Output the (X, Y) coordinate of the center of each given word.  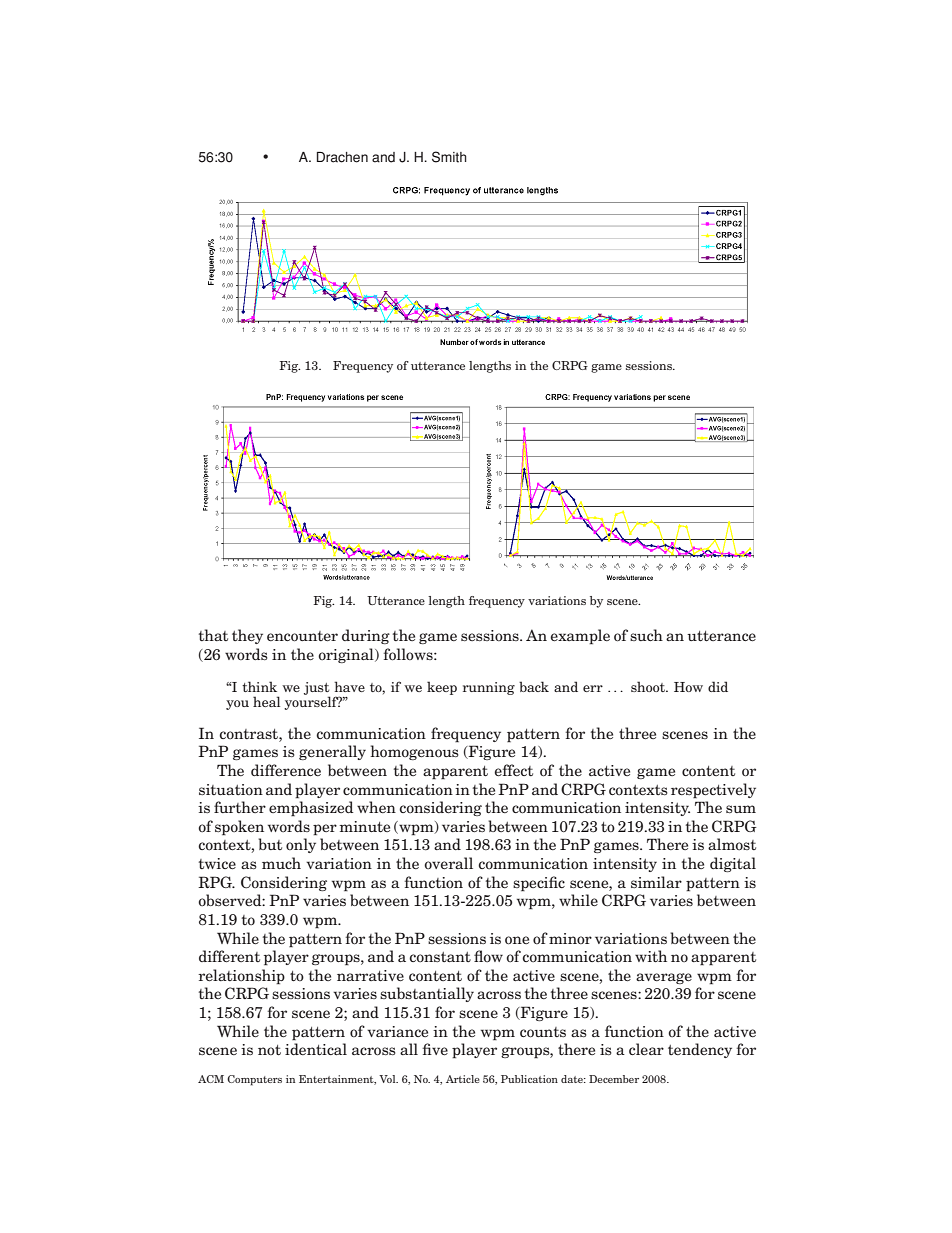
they (247, 636)
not (269, 1050)
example (580, 637)
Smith (449, 157)
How (688, 687)
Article (463, 1079)
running (489, 688)
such (646, 635)
